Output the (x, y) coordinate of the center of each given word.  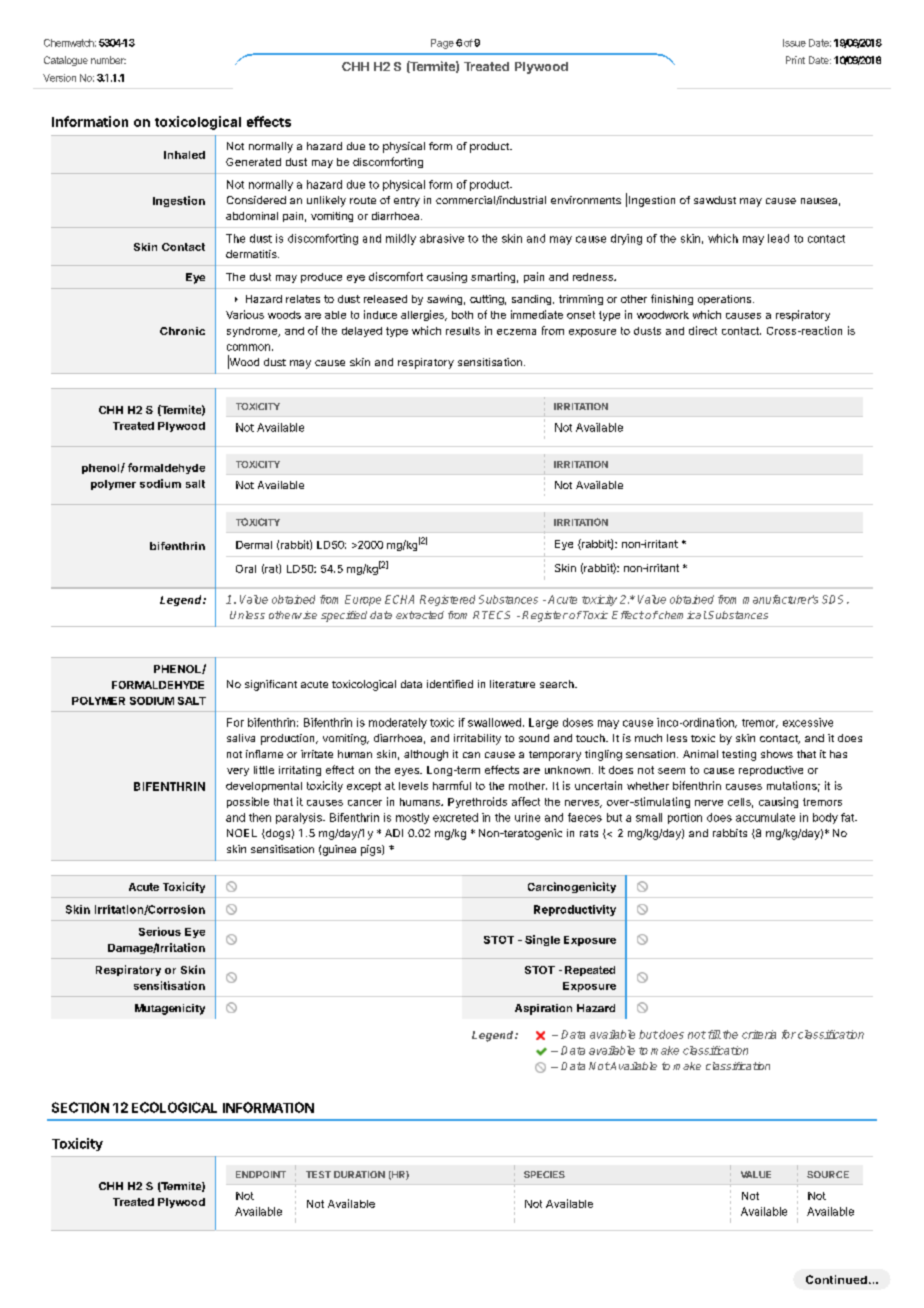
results (463, 331)
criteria (759, 1034)
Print (795, 60)
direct (703, 330)
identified (450, 684)
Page (442, 44)
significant (271, 685)
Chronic (182, 331)
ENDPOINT (261, 1174)
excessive (808, 722)
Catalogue (66, 61)
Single (542, 940)
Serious (160, 931)
